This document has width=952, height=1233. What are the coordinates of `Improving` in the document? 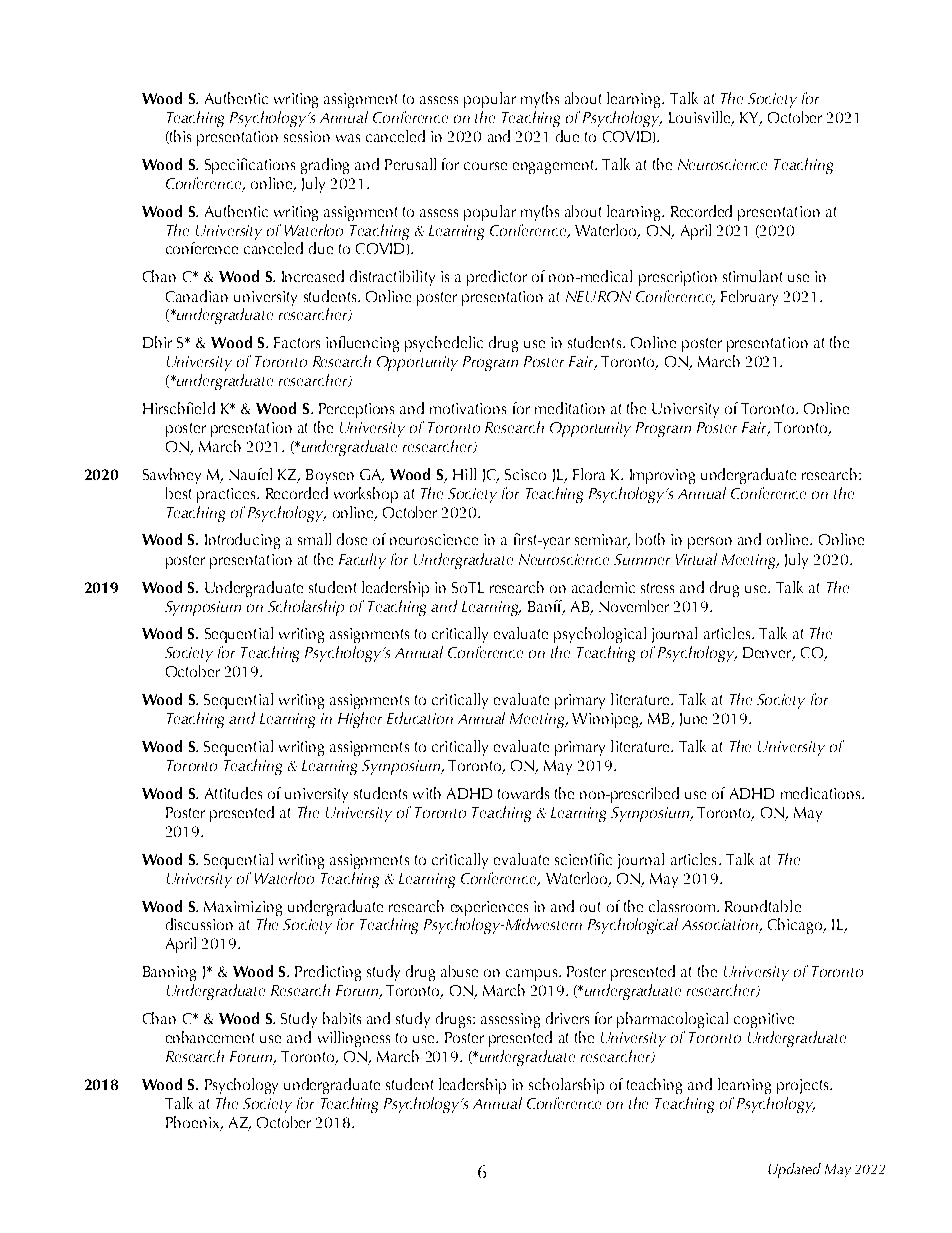 It's located at (662, 476).
